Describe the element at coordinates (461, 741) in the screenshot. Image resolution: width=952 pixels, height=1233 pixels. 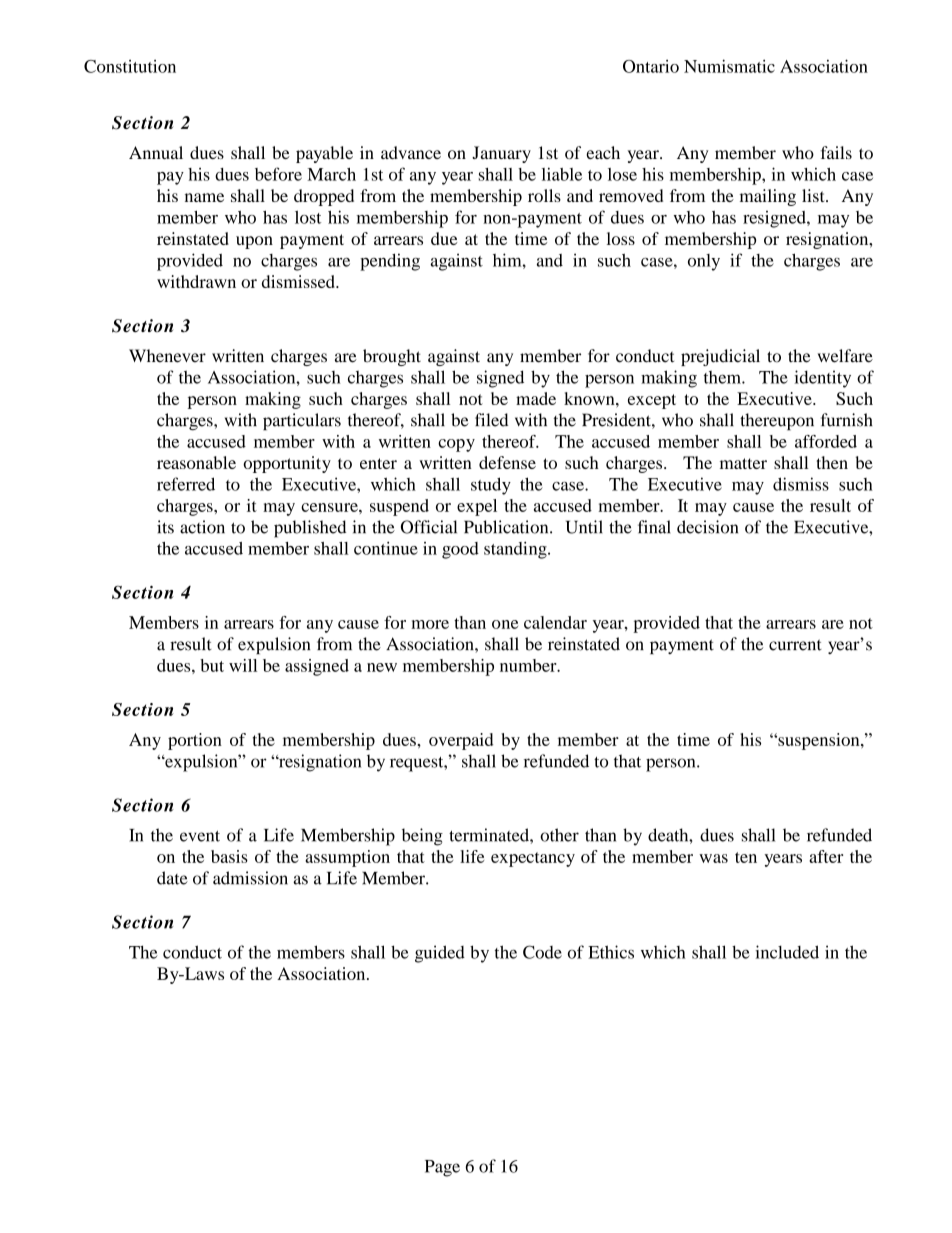
I see `overpaid` at that location.
